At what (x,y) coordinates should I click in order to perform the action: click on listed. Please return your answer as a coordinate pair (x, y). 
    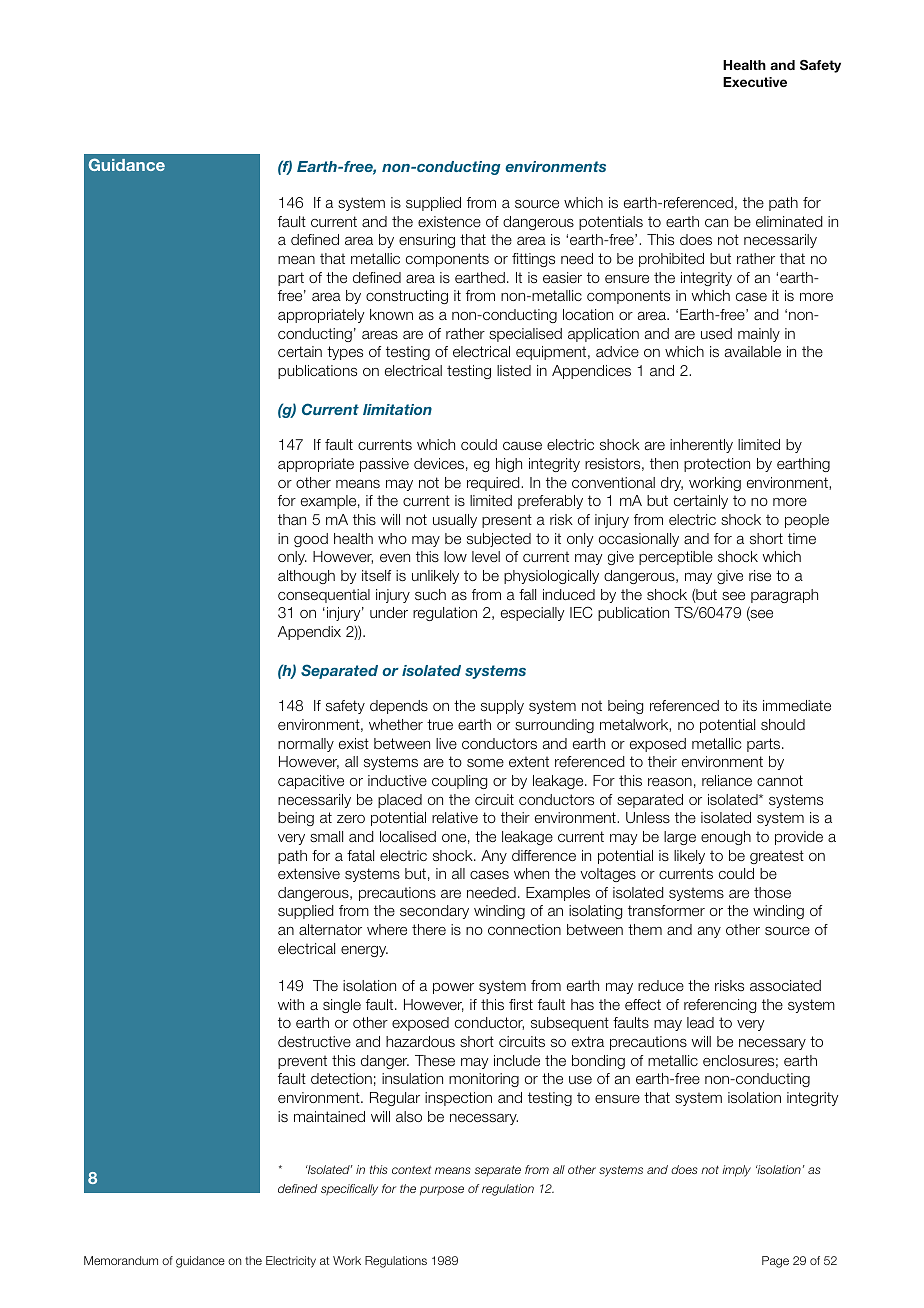
    Looking at the image, I should click on (514, 370).
